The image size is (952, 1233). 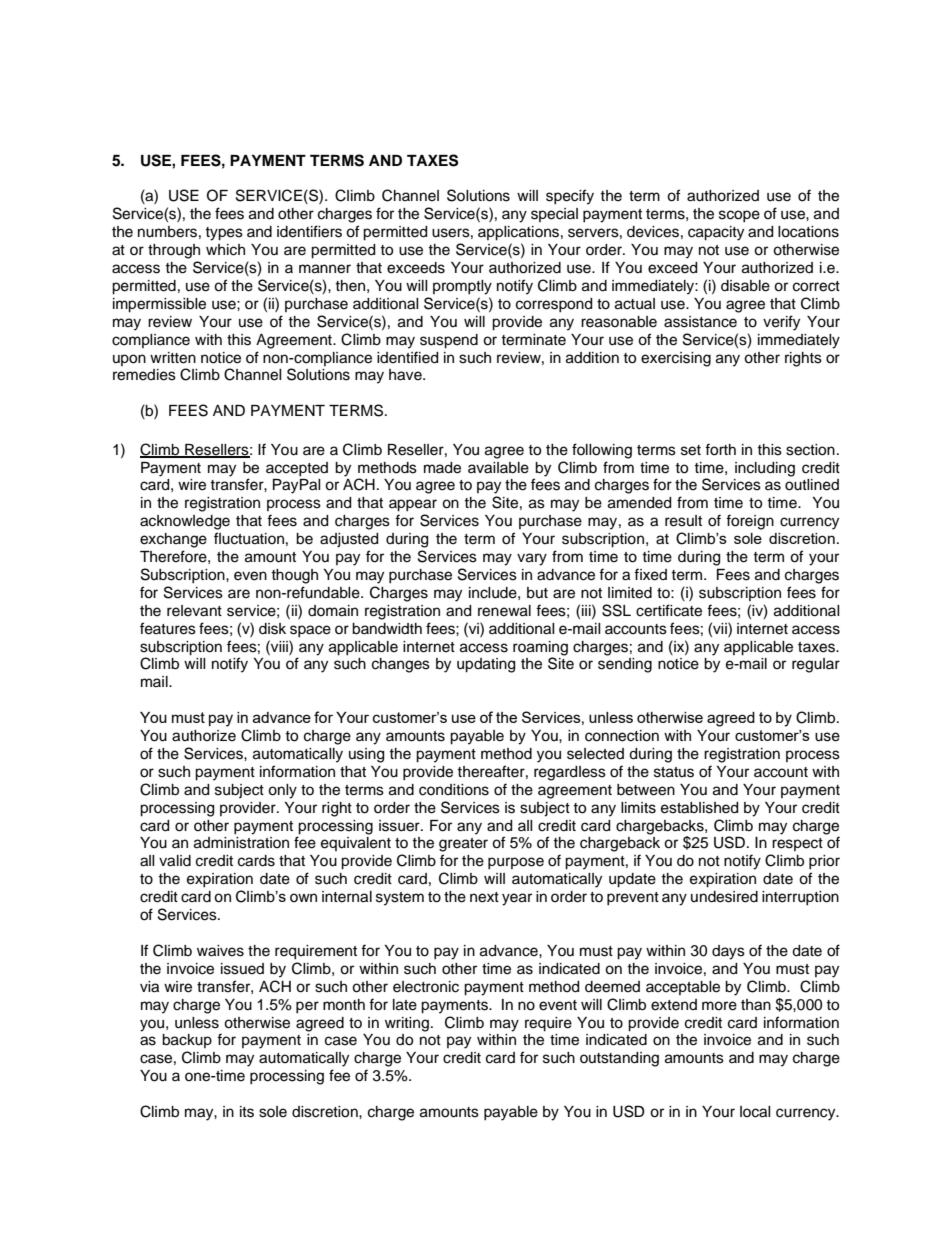 I want to click on types, so click(x=224, y=234).
